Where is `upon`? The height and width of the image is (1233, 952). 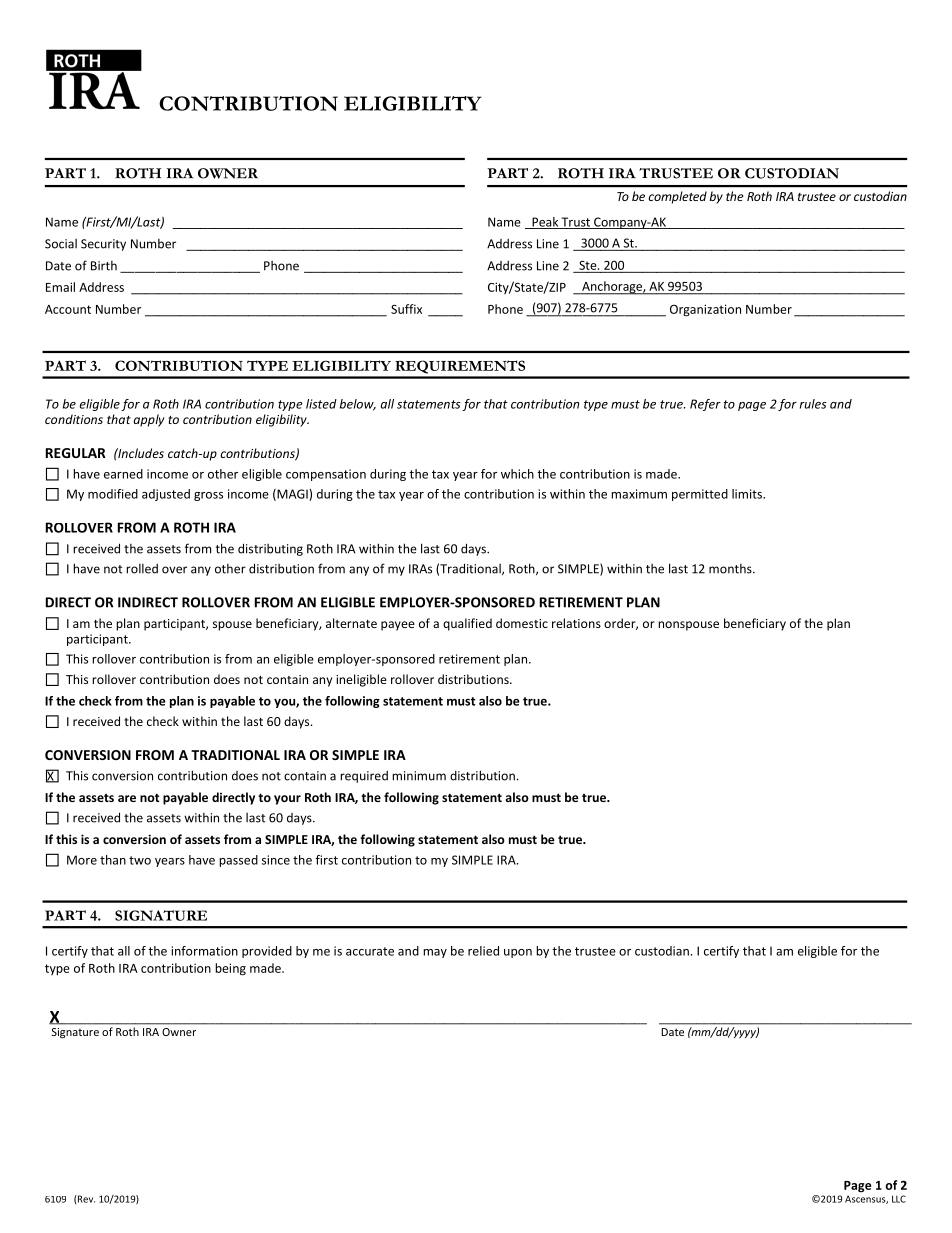 upon is located at coordinates (518, 953).
